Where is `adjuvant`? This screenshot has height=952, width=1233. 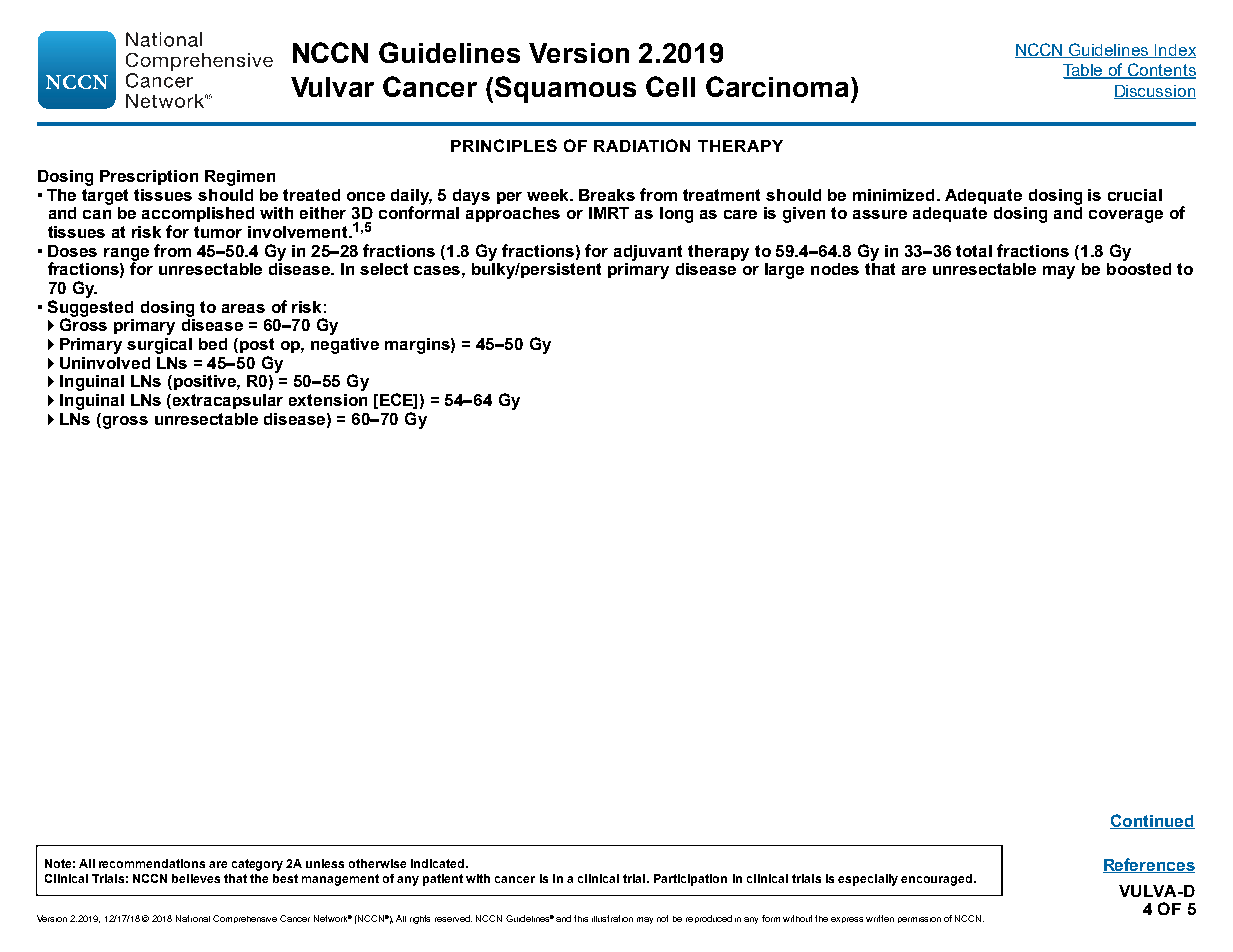
adjuvant is located at coordinates (648, 253).
